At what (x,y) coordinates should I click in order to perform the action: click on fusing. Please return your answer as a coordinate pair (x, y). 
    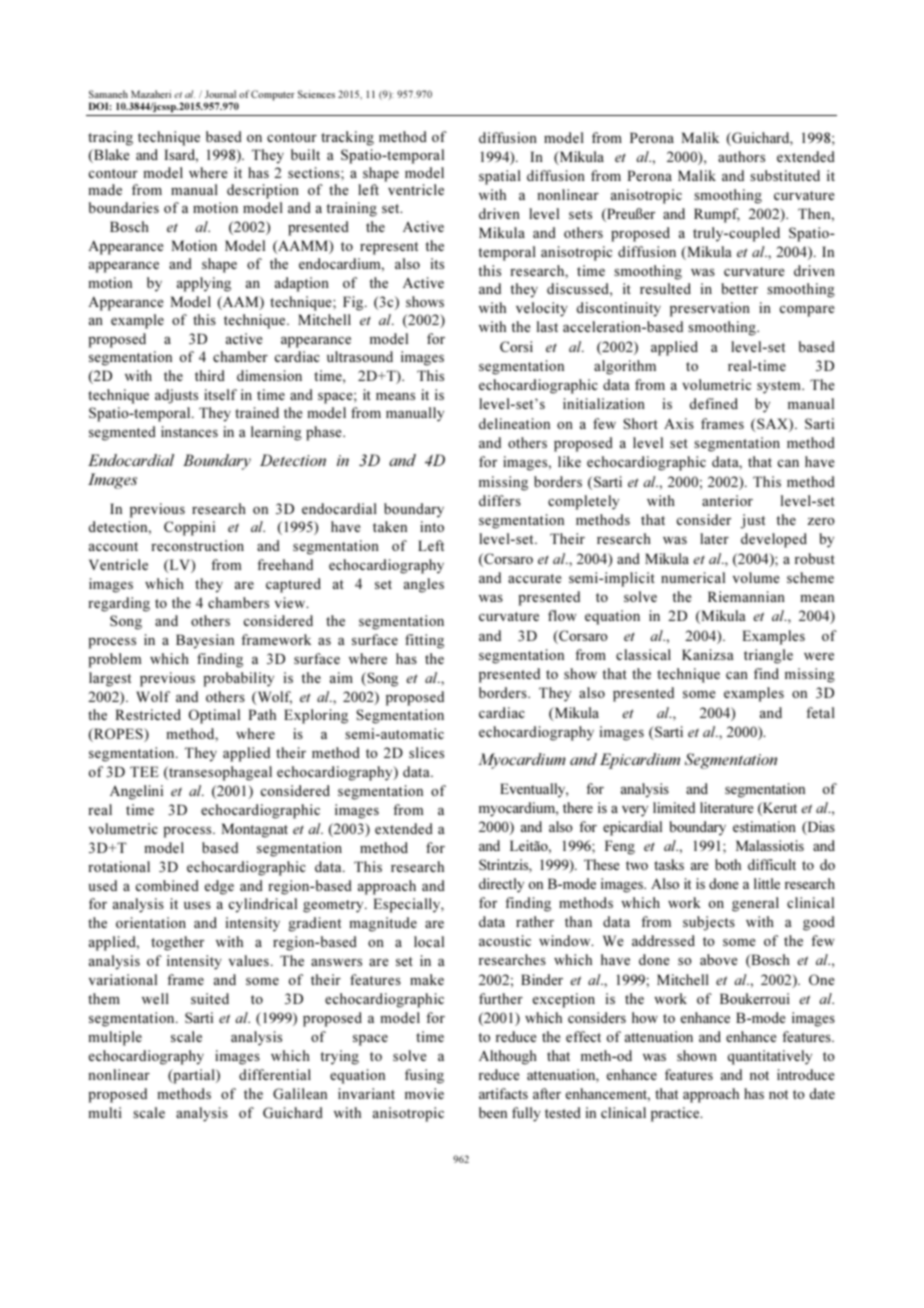
    Looking at the image, I should click on (424, 1076).
